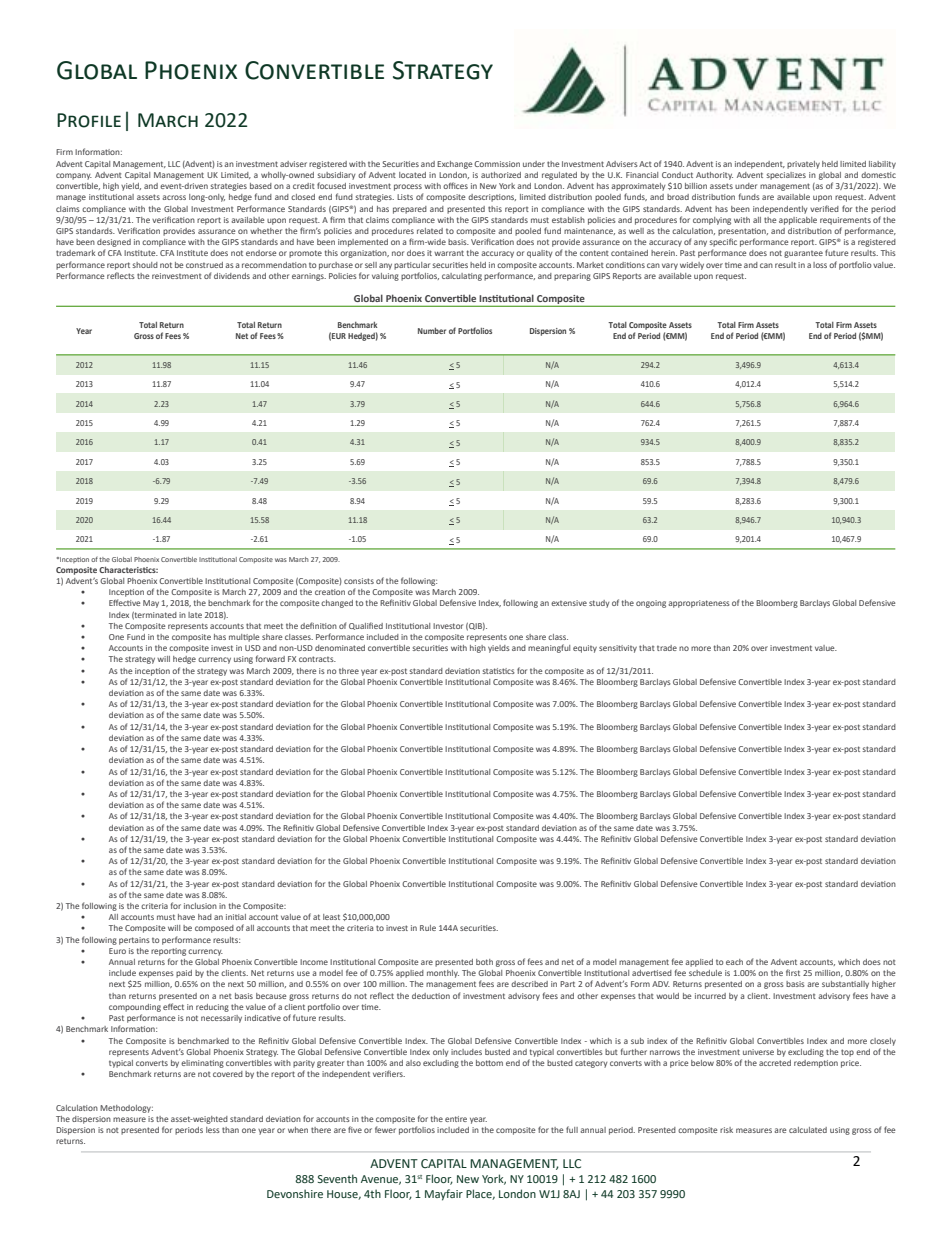 The height and width of the image is (1233, 952). What do you see at coordinates (699, 604) in the image?
I see `appropriateness` at bounding box center [699, 604].
